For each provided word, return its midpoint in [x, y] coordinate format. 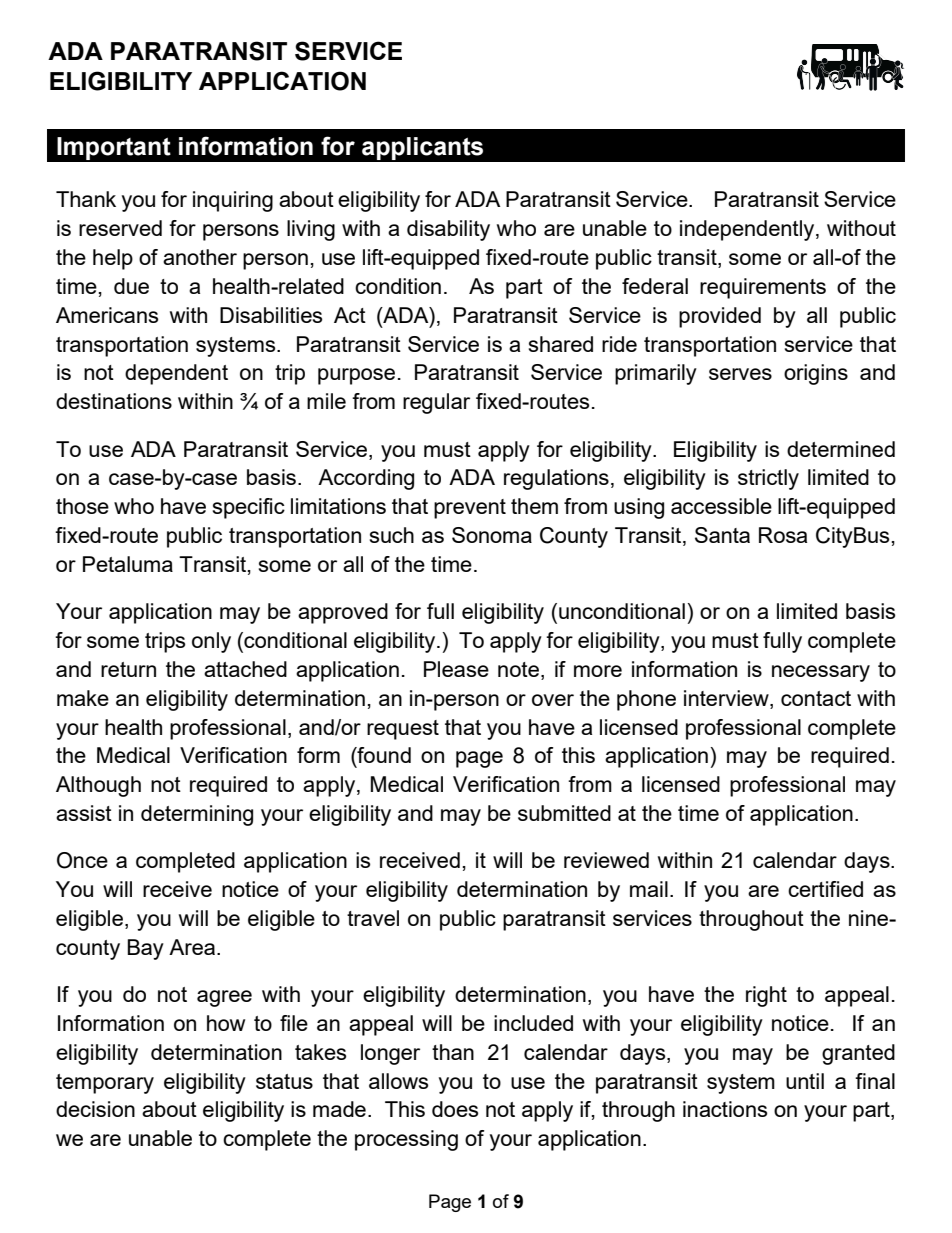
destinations [114, 401]
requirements [763, 288]
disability [448, 230]
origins [816, 374]
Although [98, 786]
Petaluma [128, 564]
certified [825, 889]
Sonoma [492, 535]
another [200, 257]
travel [373, 918]
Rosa [783, 535]
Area [193, 947]
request [403, 730]
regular [436, 403]
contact [816, 698]
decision [95, 1109]
